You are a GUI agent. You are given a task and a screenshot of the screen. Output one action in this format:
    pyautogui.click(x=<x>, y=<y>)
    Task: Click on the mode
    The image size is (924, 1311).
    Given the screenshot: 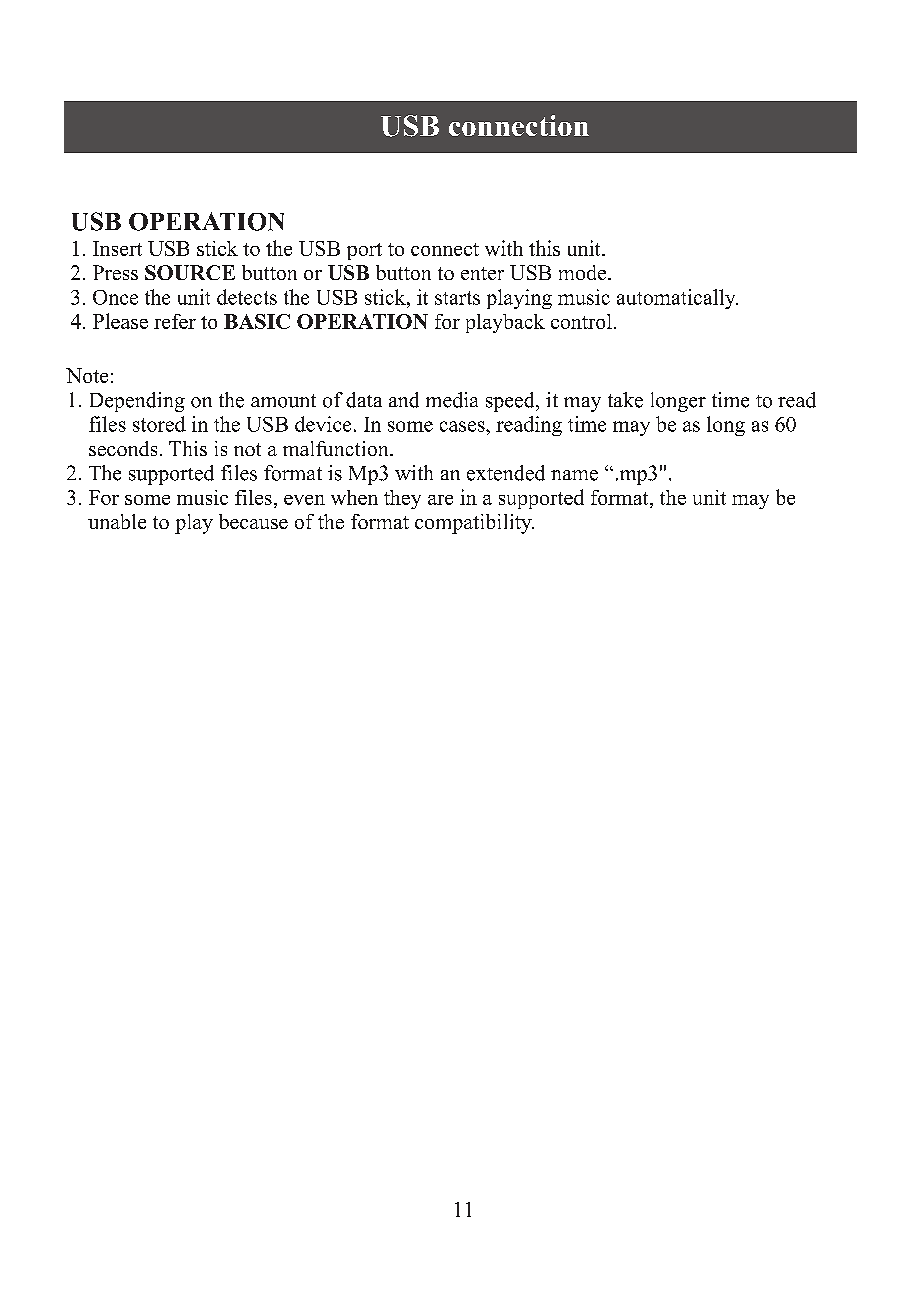 What is the action you would take?
    pyautogui.click(x=584, y=272)
